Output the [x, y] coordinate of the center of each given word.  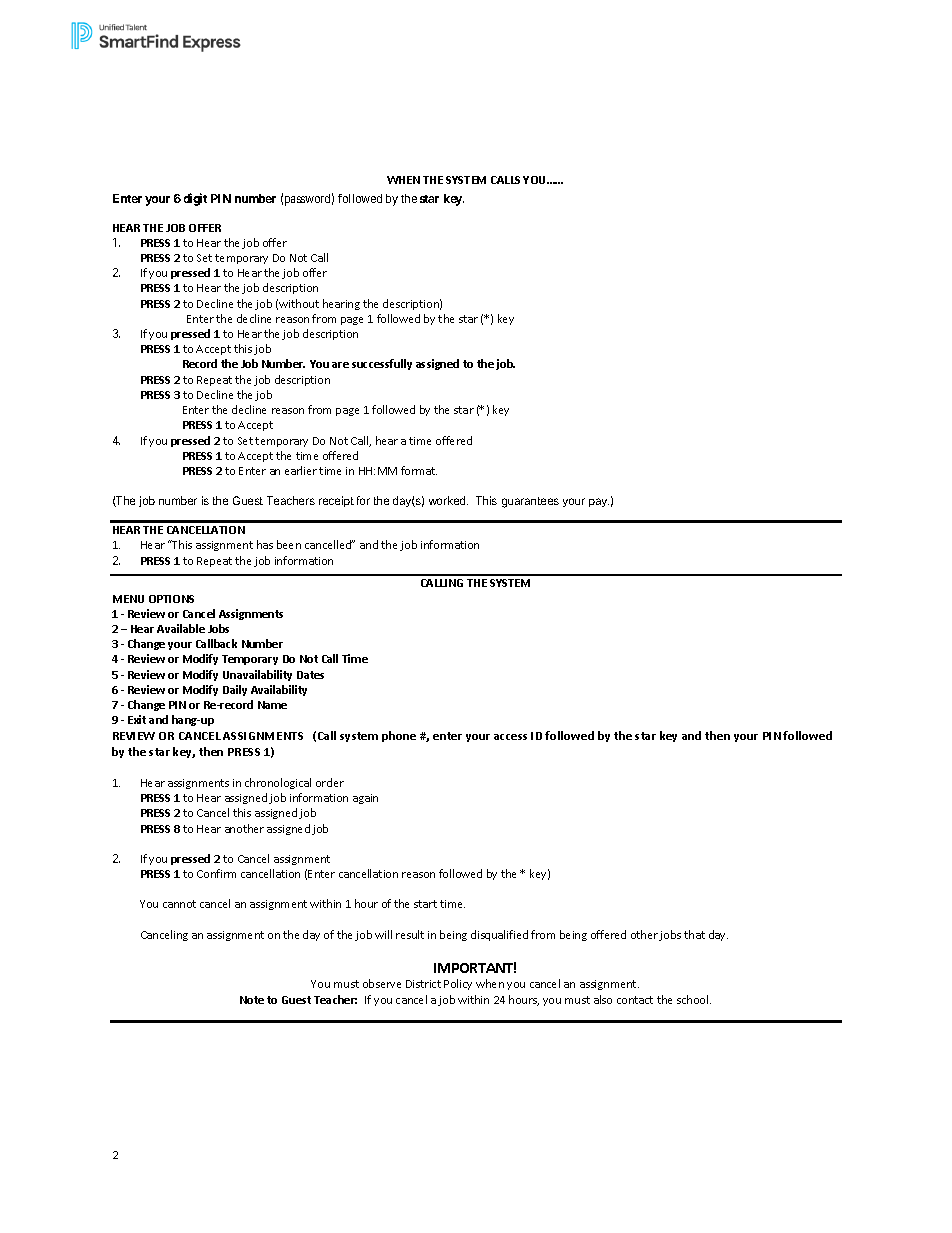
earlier [301, 470]
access [510, 737]
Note [252, 1000]
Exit [137, 719]
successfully [382, 364]
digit [195, 199]
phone [399, 736]
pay [599, 502]
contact [635, 1000]
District [423, 984]
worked [448, 500]
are [340, 365]
